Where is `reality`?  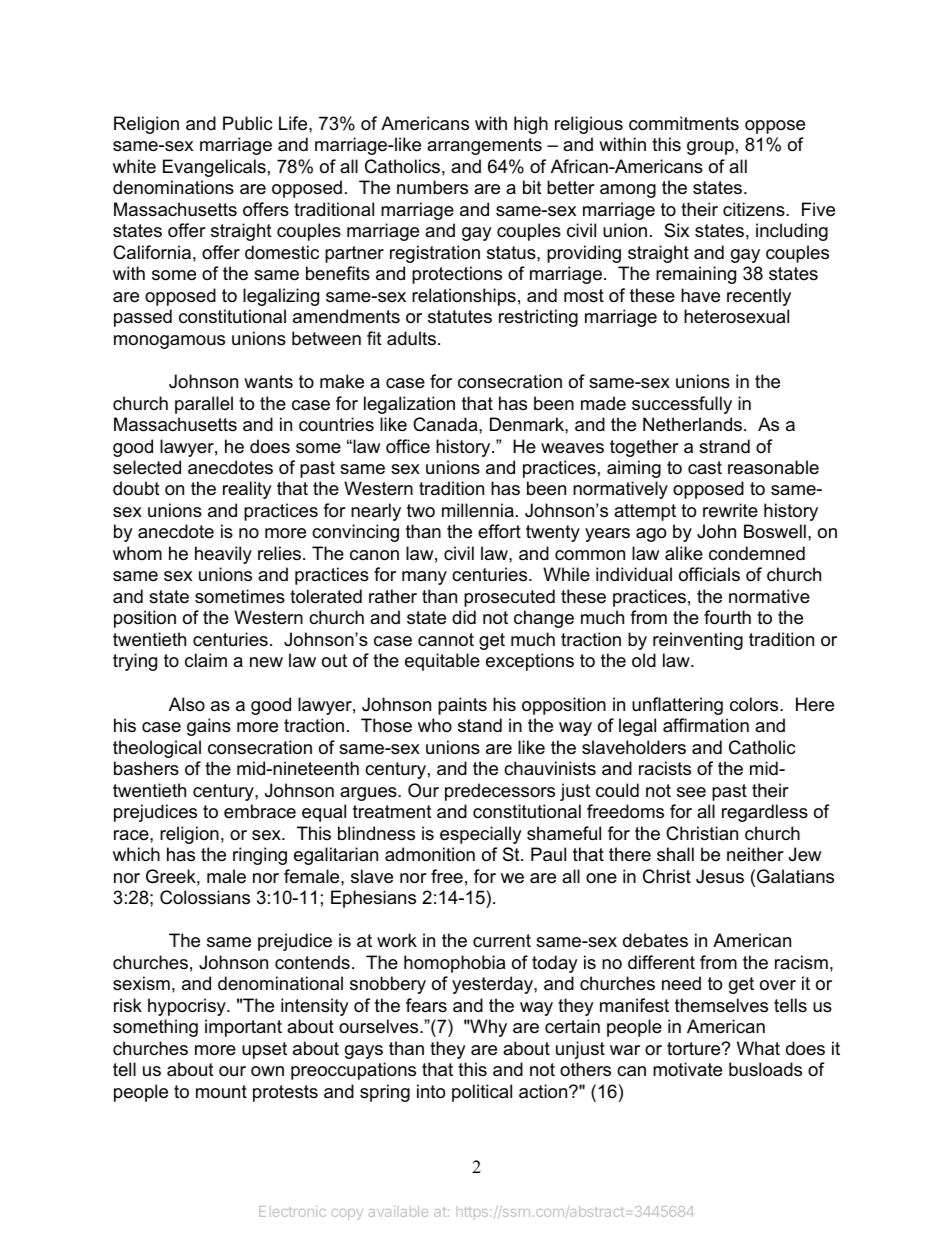 reality is located at coordinates (247, 490).
